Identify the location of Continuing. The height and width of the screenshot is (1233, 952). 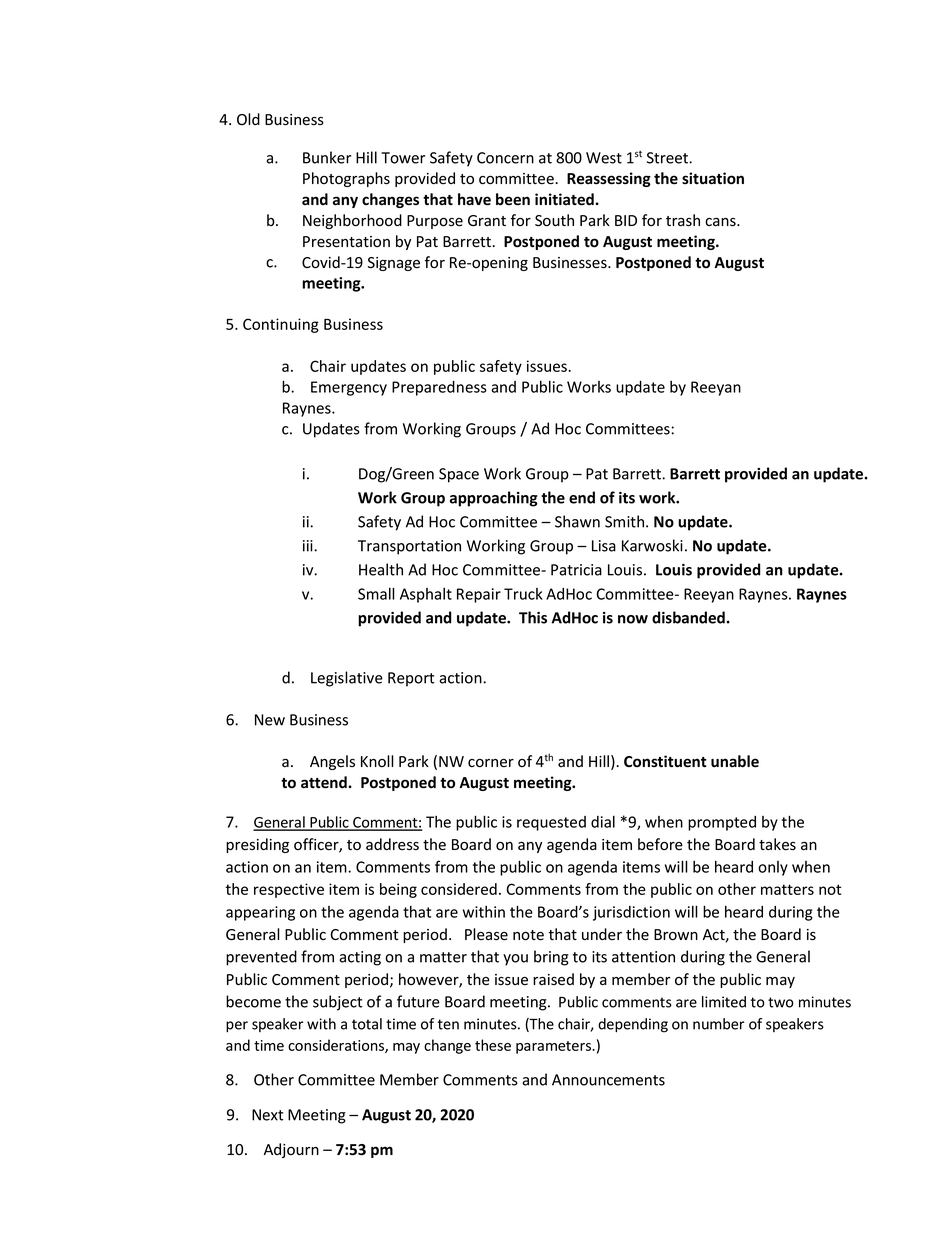
(281, 325).
